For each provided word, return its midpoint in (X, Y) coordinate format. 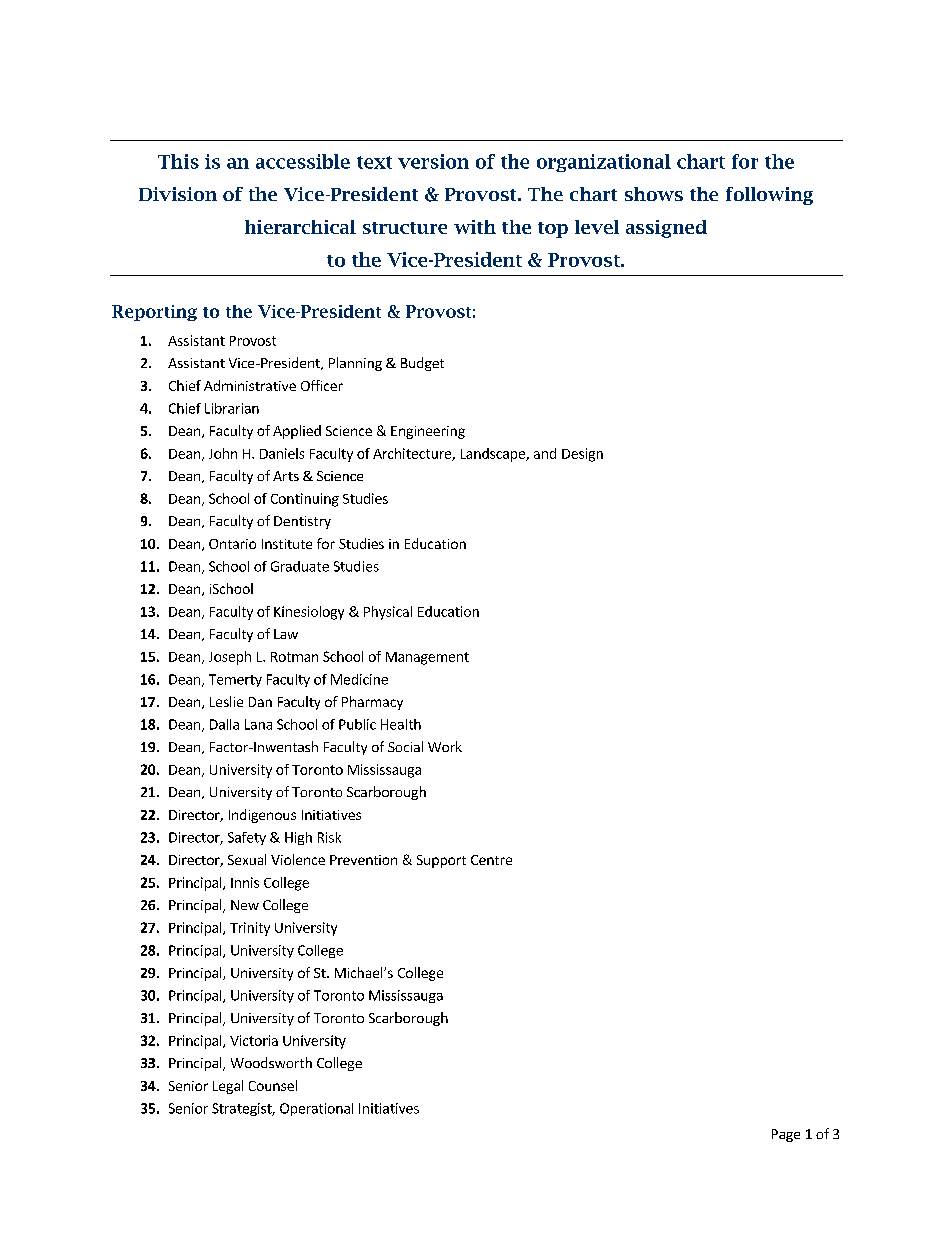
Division (178, 194)
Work (445, 746)
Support (441, 861)
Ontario (232, 544)
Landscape (494, 455)
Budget (422, 364)
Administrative (250, 385)
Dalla (224, 724)
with (475, 227)
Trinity (250, 929)
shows (654, 194)
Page (786, 1135)
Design (582, 455)
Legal (228, 1087)
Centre (491, 860)
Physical (388, 613)
